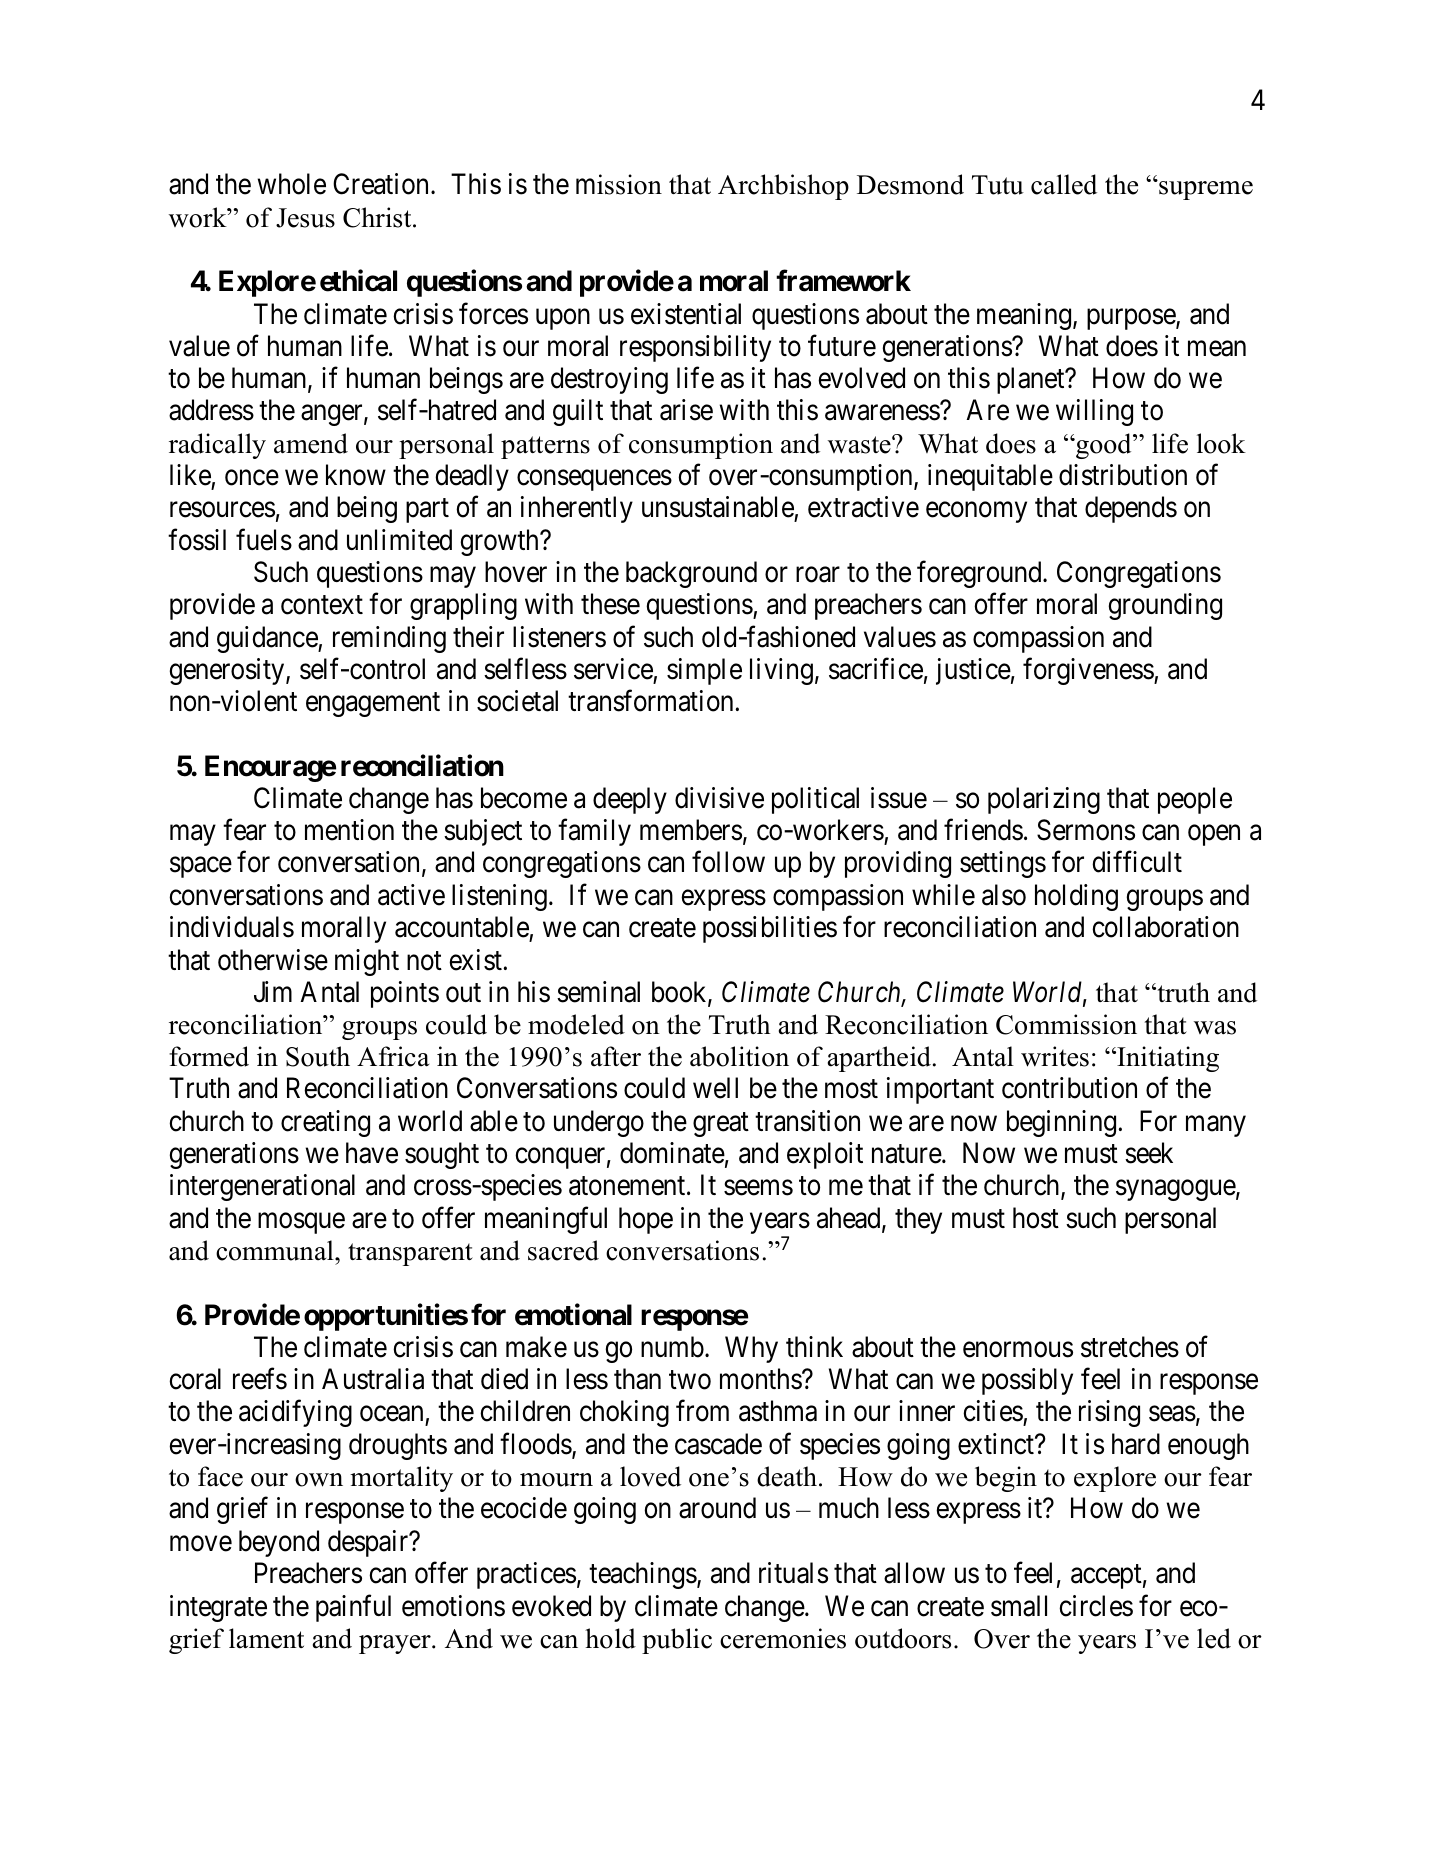 The width and height of the screenshot is (1432, 1853). I want to click on otherwise, so click(273, 960).
